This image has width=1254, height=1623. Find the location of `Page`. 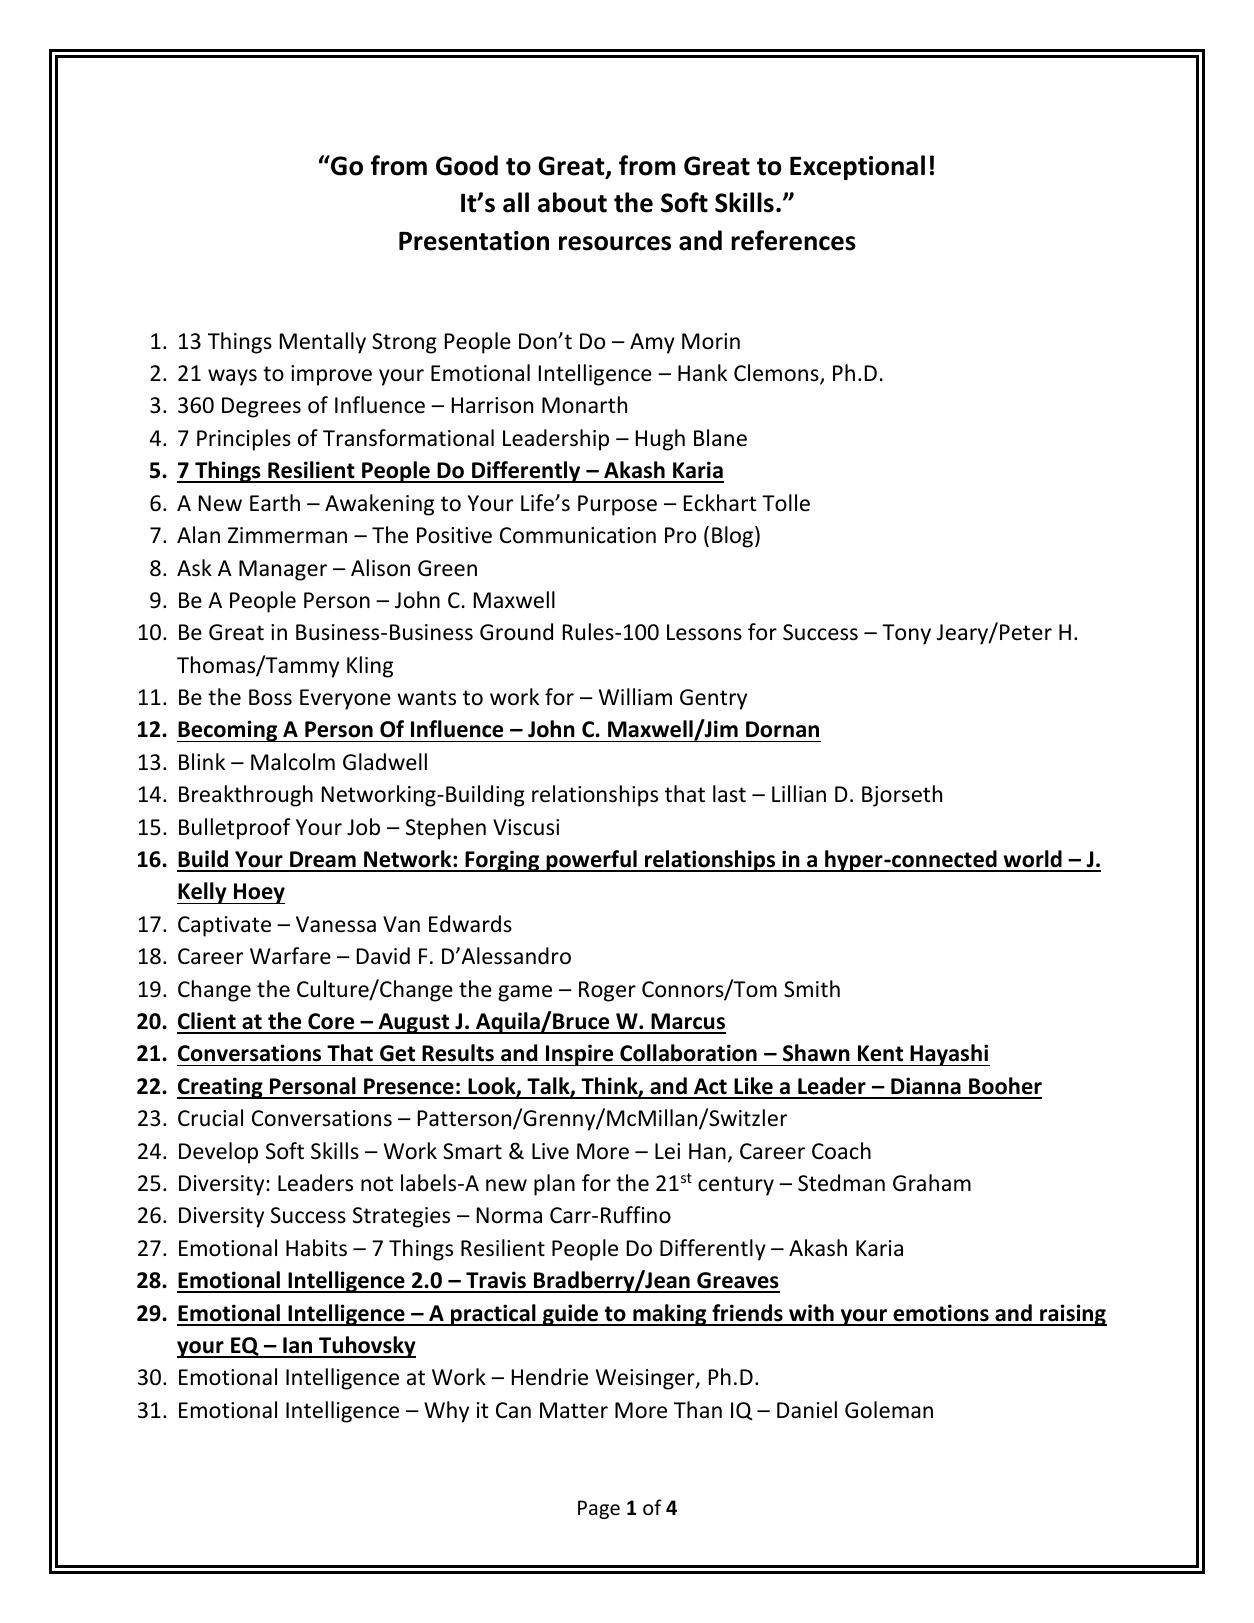

Page is located at coordinates (599, 1509).
